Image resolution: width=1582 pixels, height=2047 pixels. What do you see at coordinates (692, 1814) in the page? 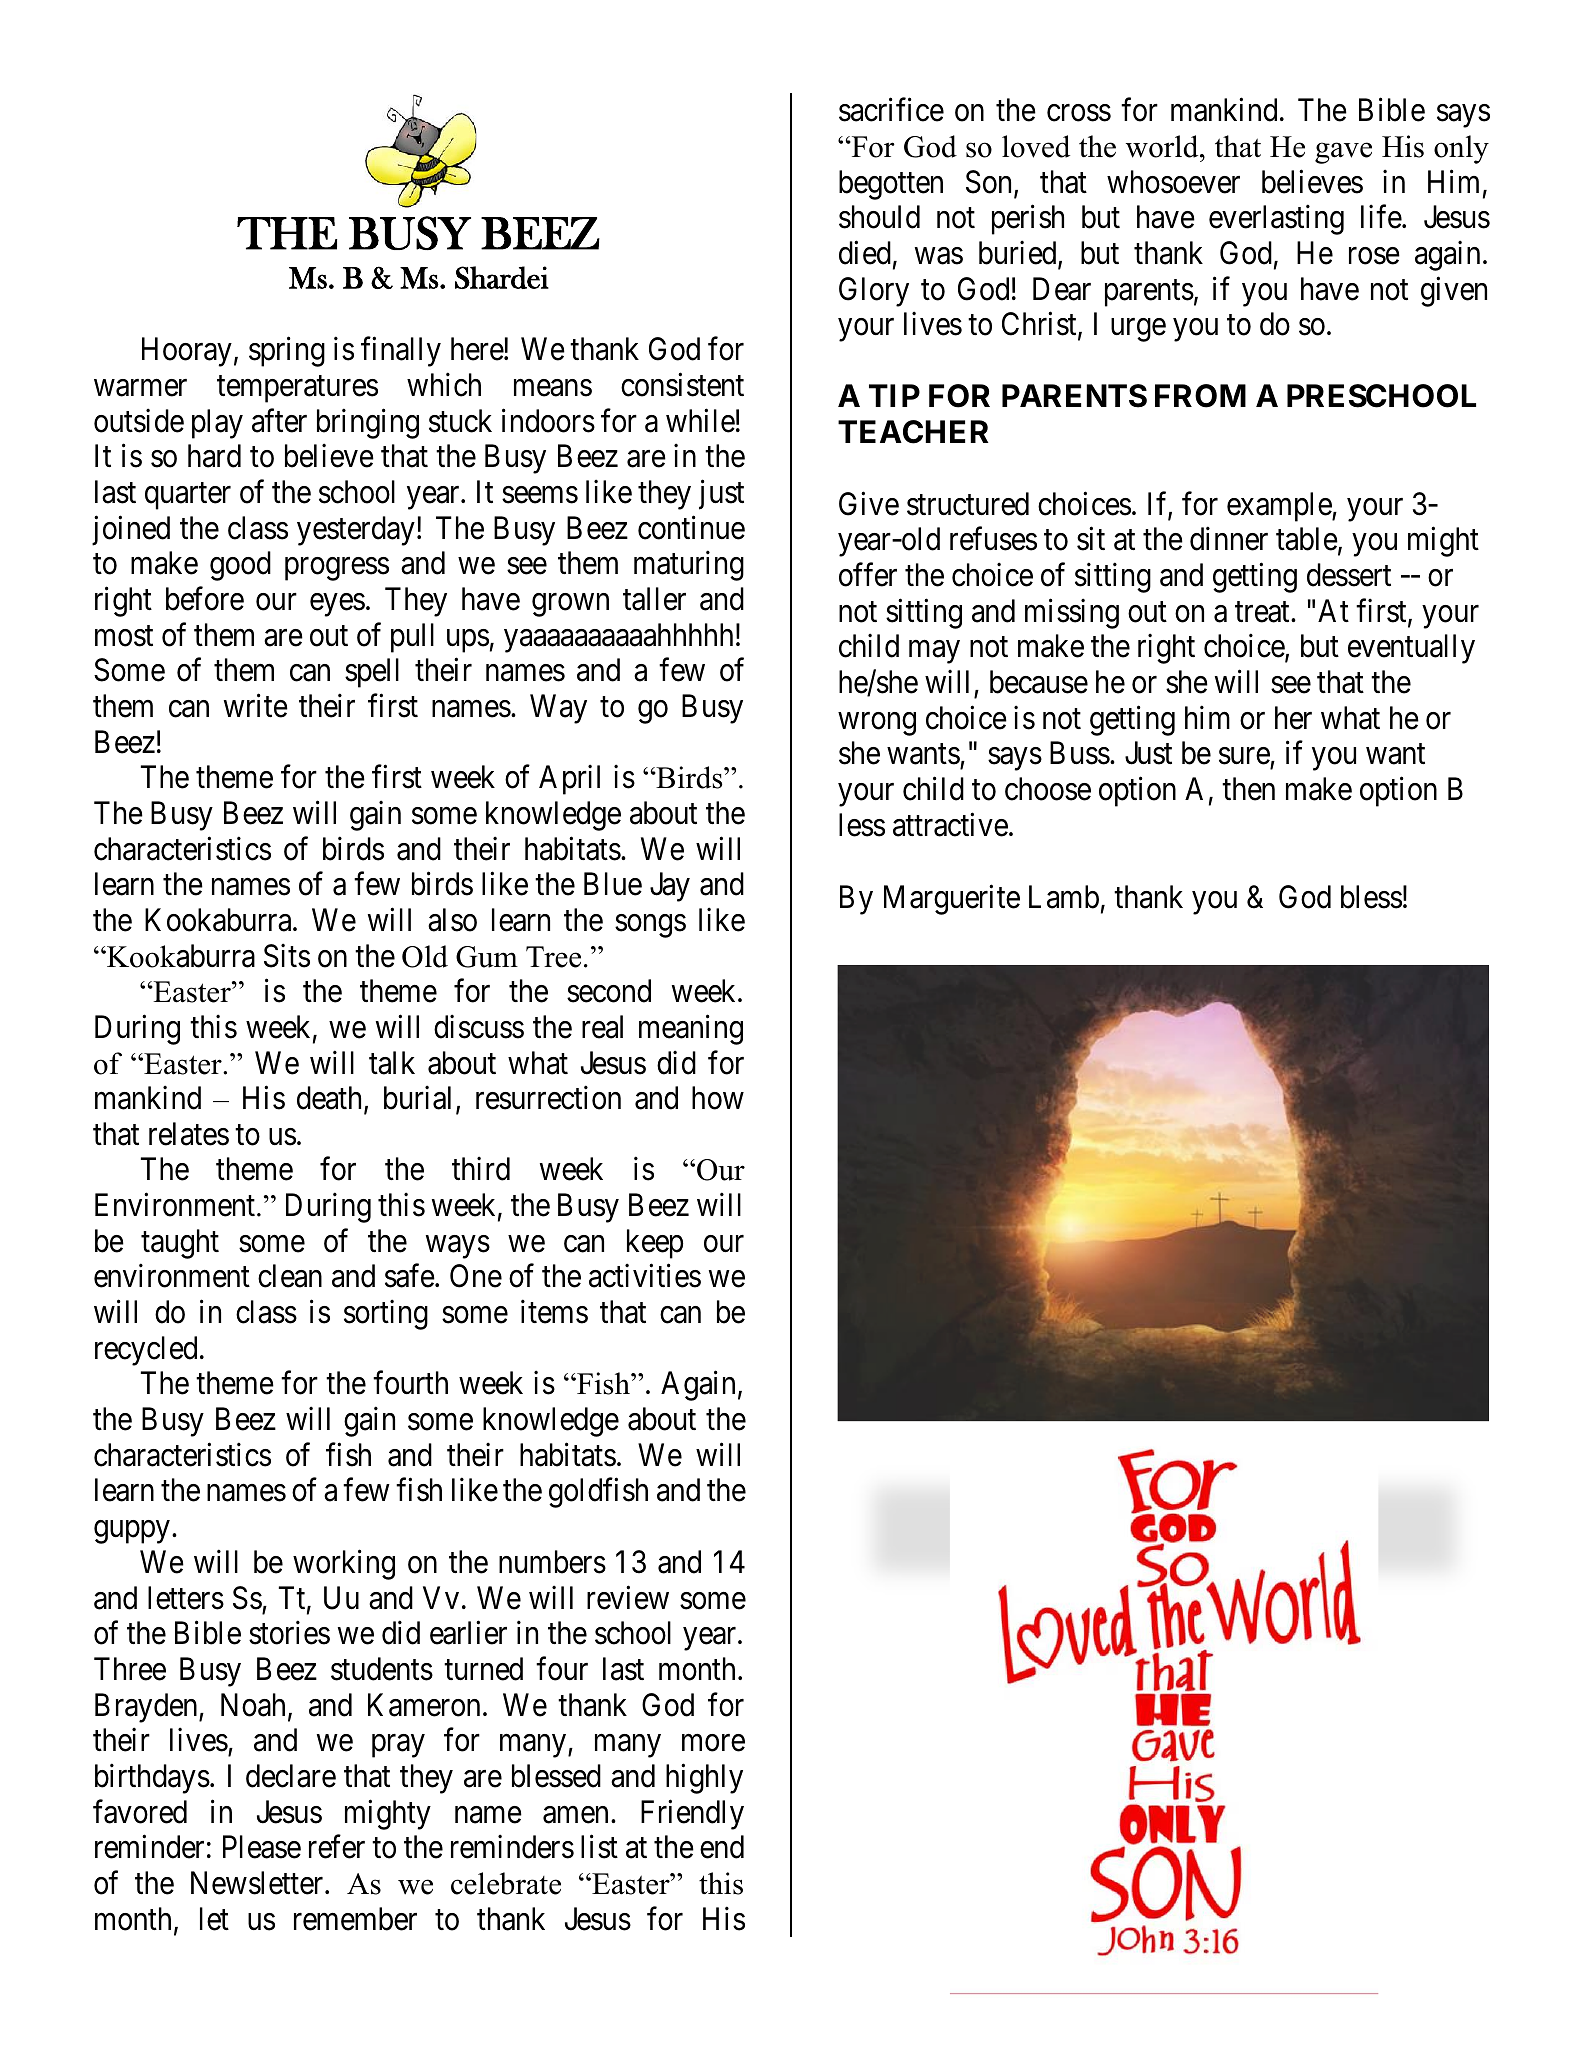
I see `Friendly` at bounding box center [692, 1814].
